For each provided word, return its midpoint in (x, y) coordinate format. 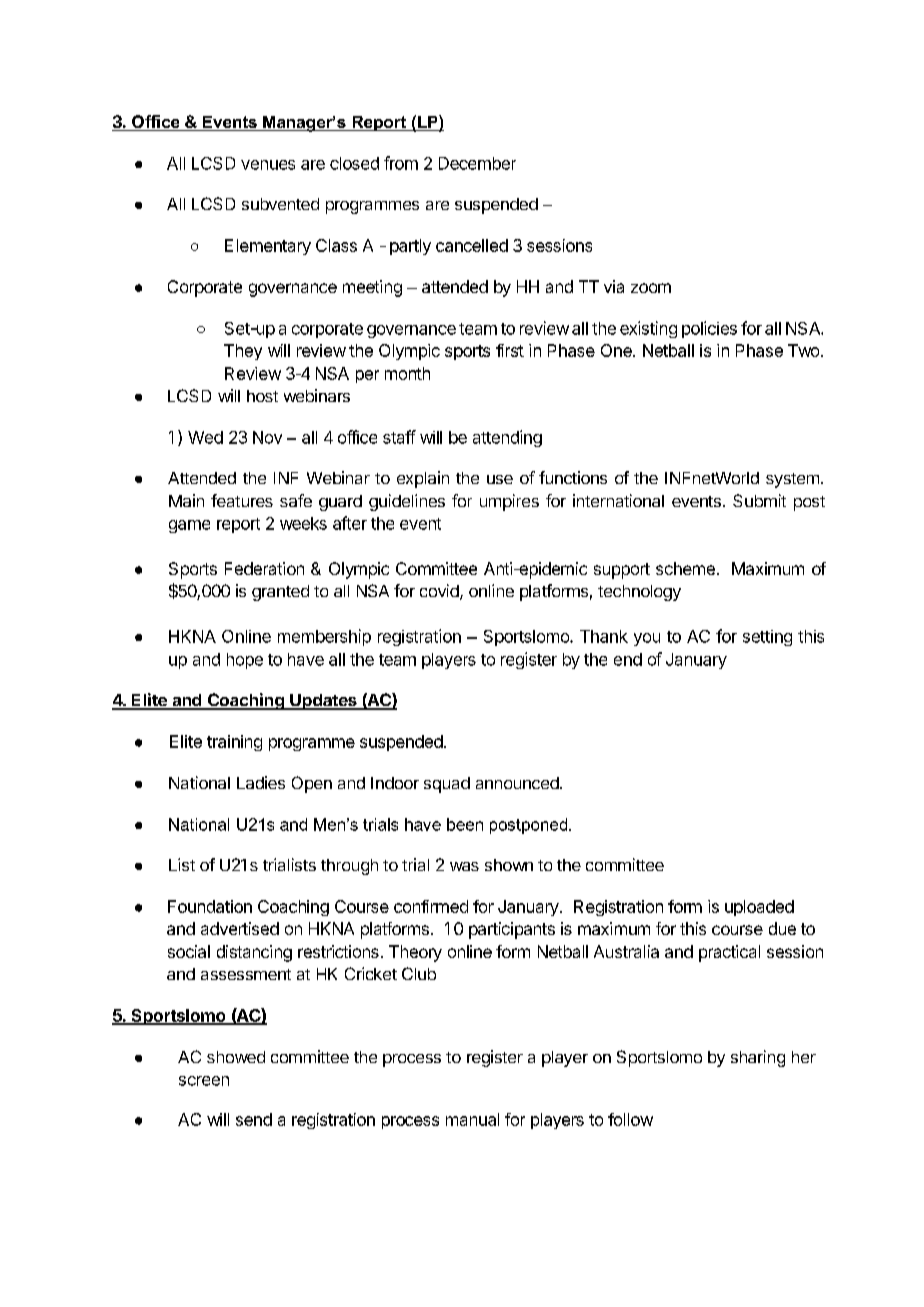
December (477, 163)
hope (245, 661)
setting (767, 638)
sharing (758, 1058)
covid (440, 592)
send (254, 1119)
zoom (651, 288)
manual (472, 1119)
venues (268, 165)
